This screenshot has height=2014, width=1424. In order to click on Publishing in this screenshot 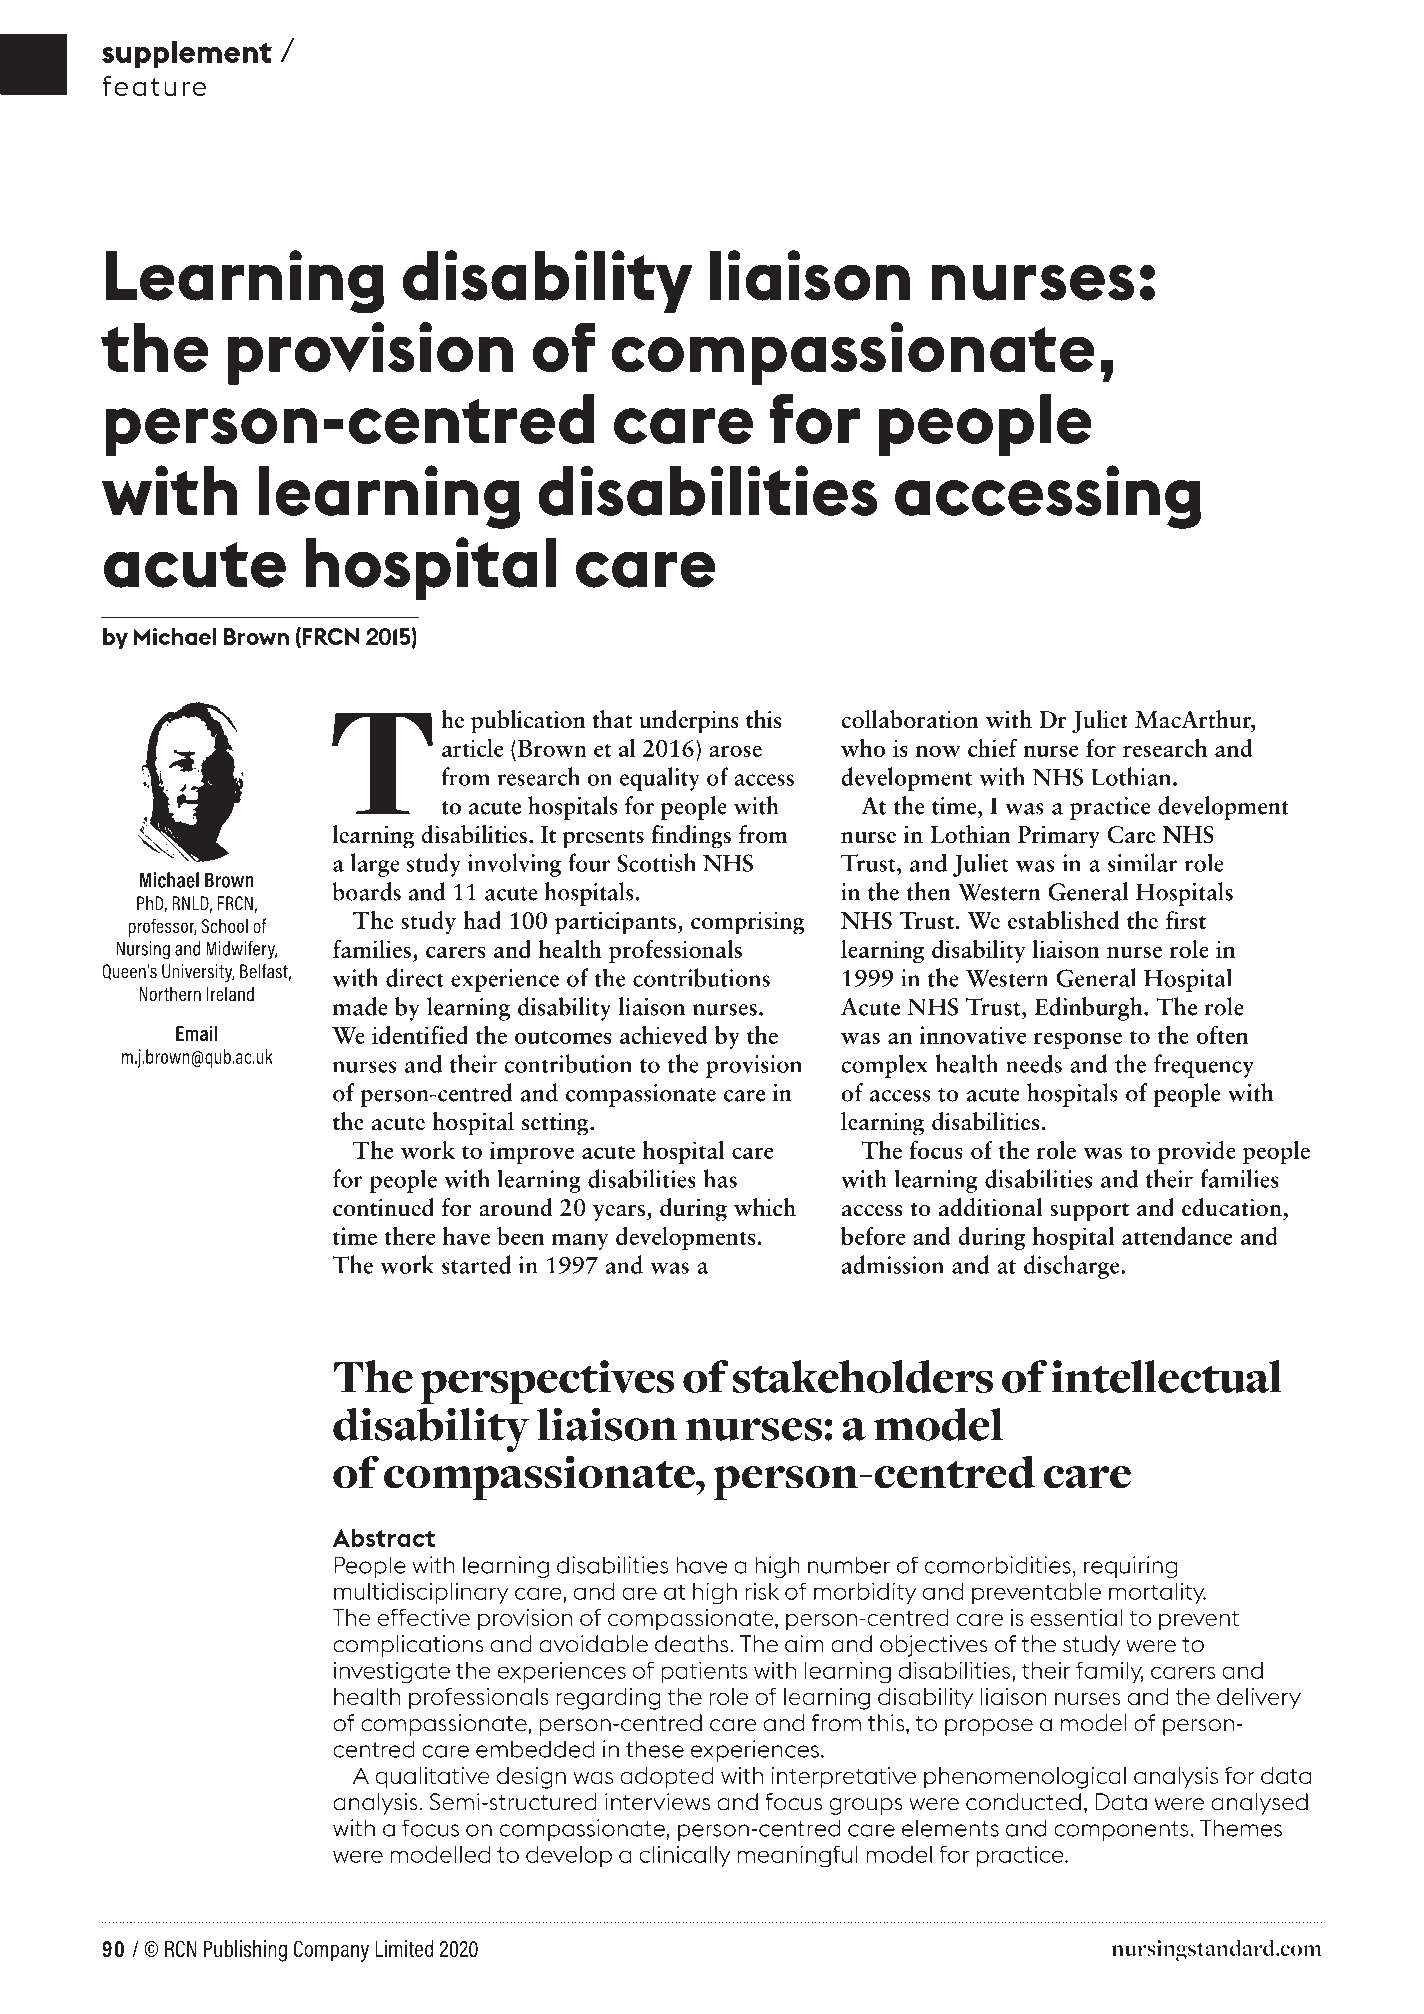, I will do `click(245, 1951)`.
